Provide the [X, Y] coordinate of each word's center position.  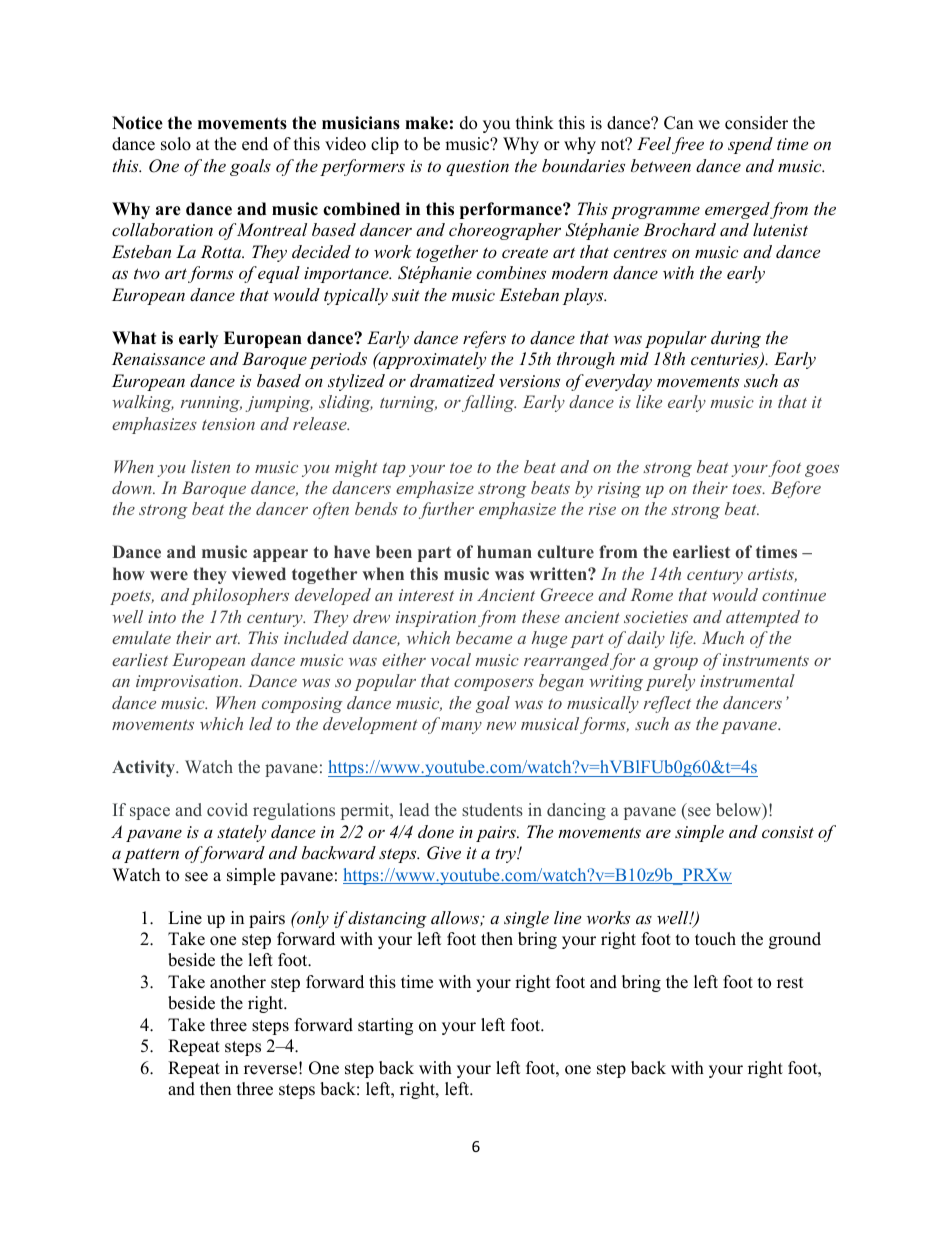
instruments [766, 660]
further [446, 510]
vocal [451, 659]
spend [750, 145]
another [238, 982]
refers [484, 339]
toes [748, 488]
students [492, 809]
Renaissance [158, 358]
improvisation [188, 683]
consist [788, 832]
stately [241, 833]
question [477, 168]
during [736, 339]
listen [210, 466]
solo [176, 144]
